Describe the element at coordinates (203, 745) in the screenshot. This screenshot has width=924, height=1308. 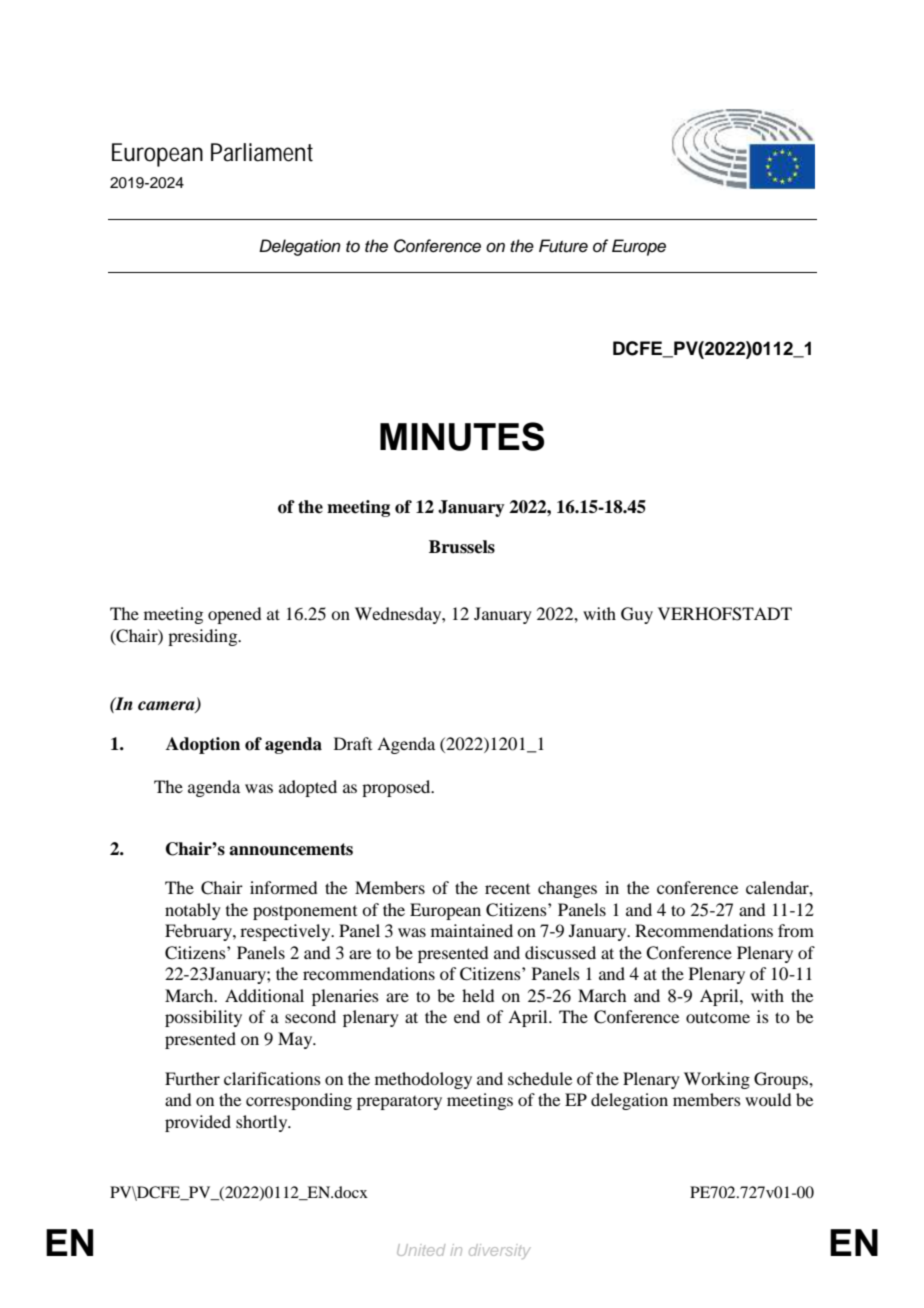
I see `Adoption` at that location.
